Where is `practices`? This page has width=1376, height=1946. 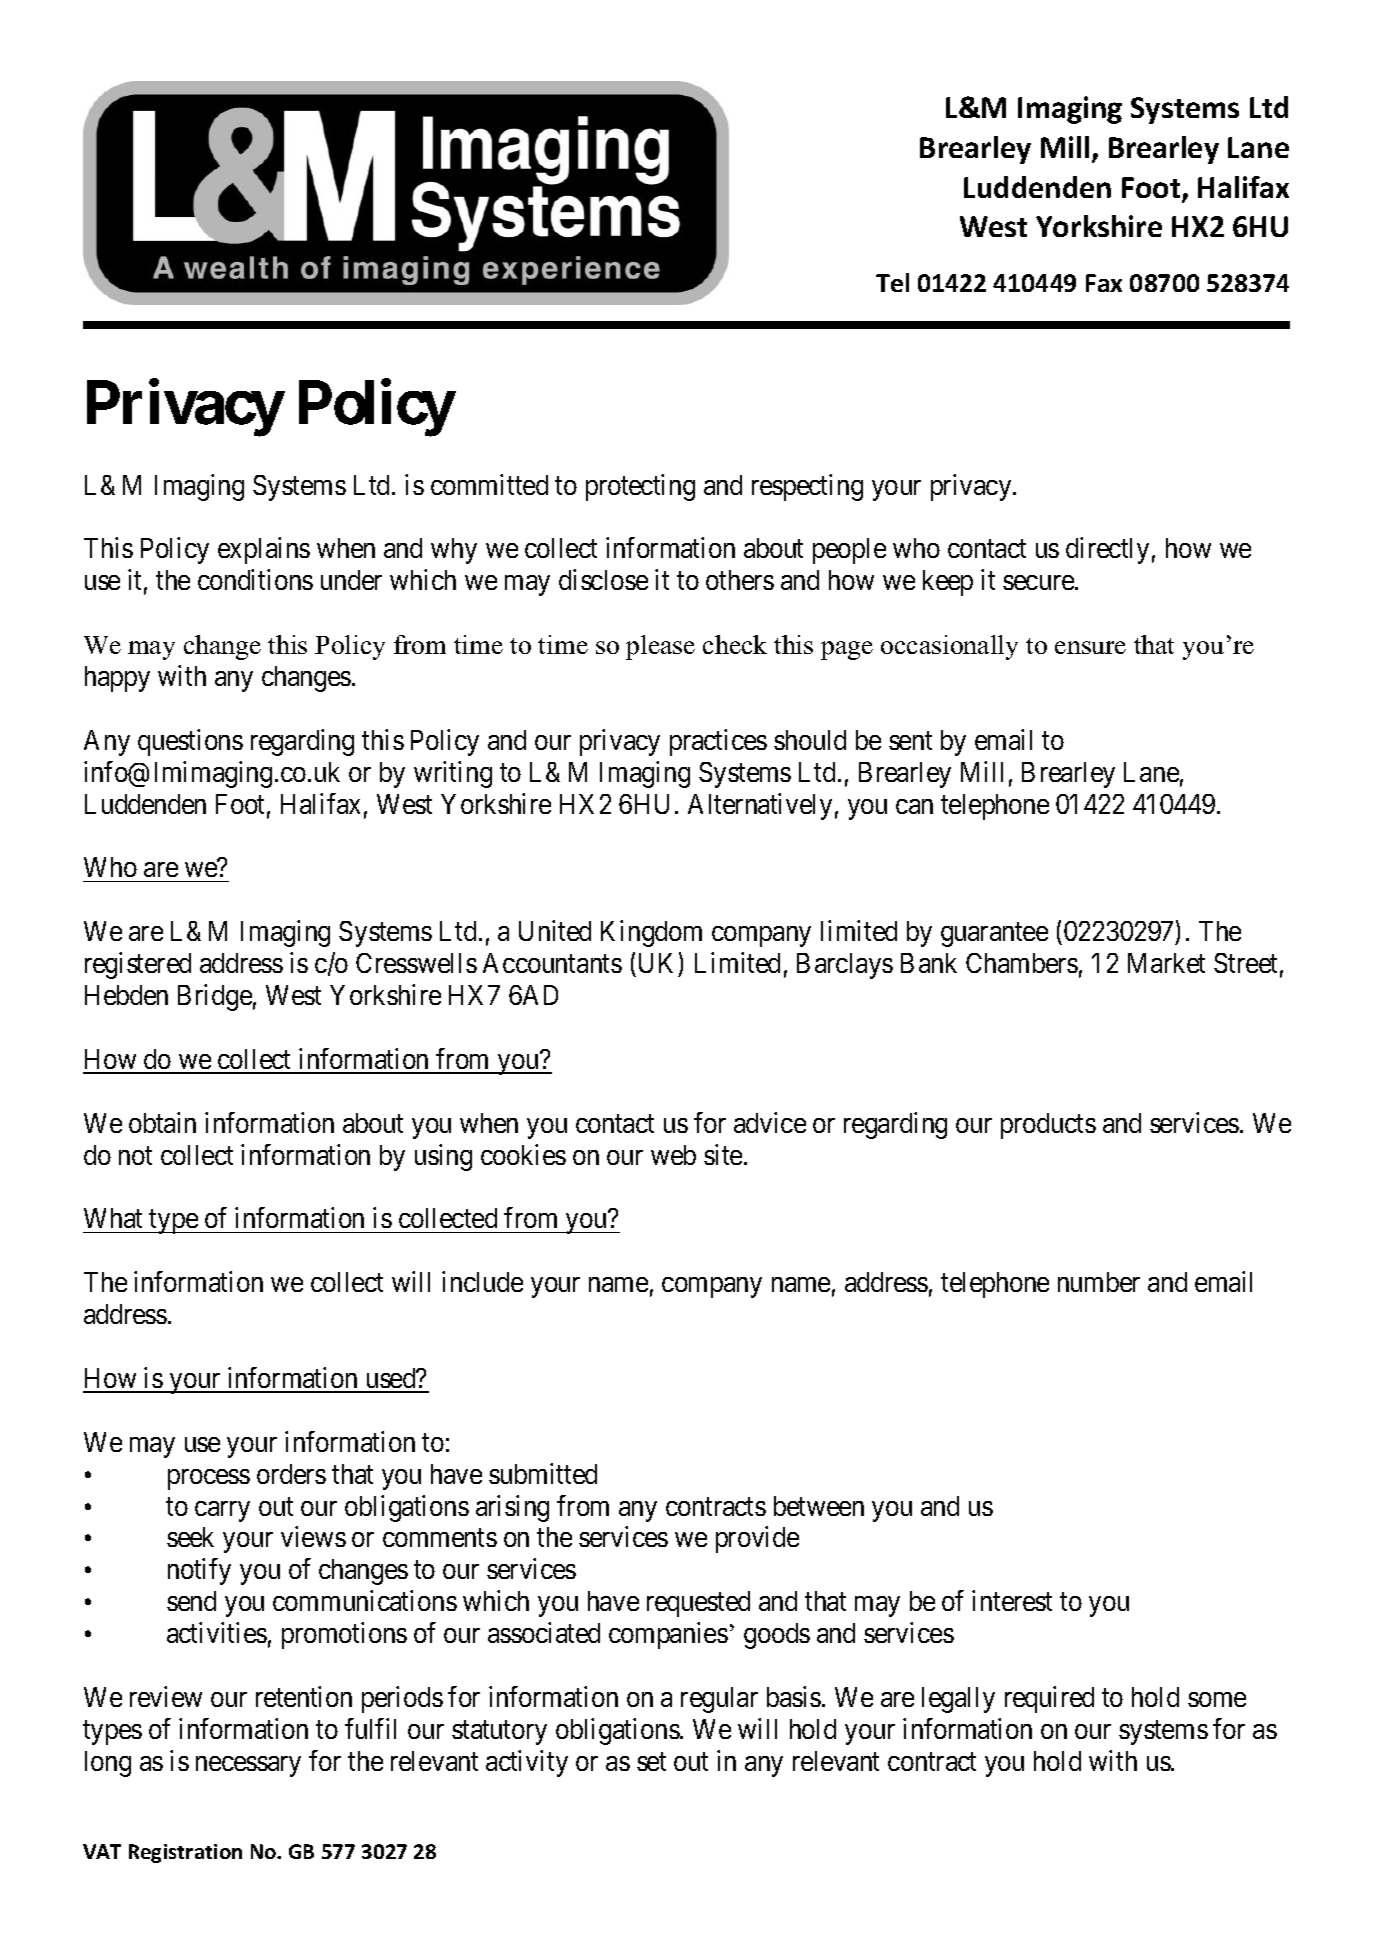
practices is located at coordinates (718, 742).
